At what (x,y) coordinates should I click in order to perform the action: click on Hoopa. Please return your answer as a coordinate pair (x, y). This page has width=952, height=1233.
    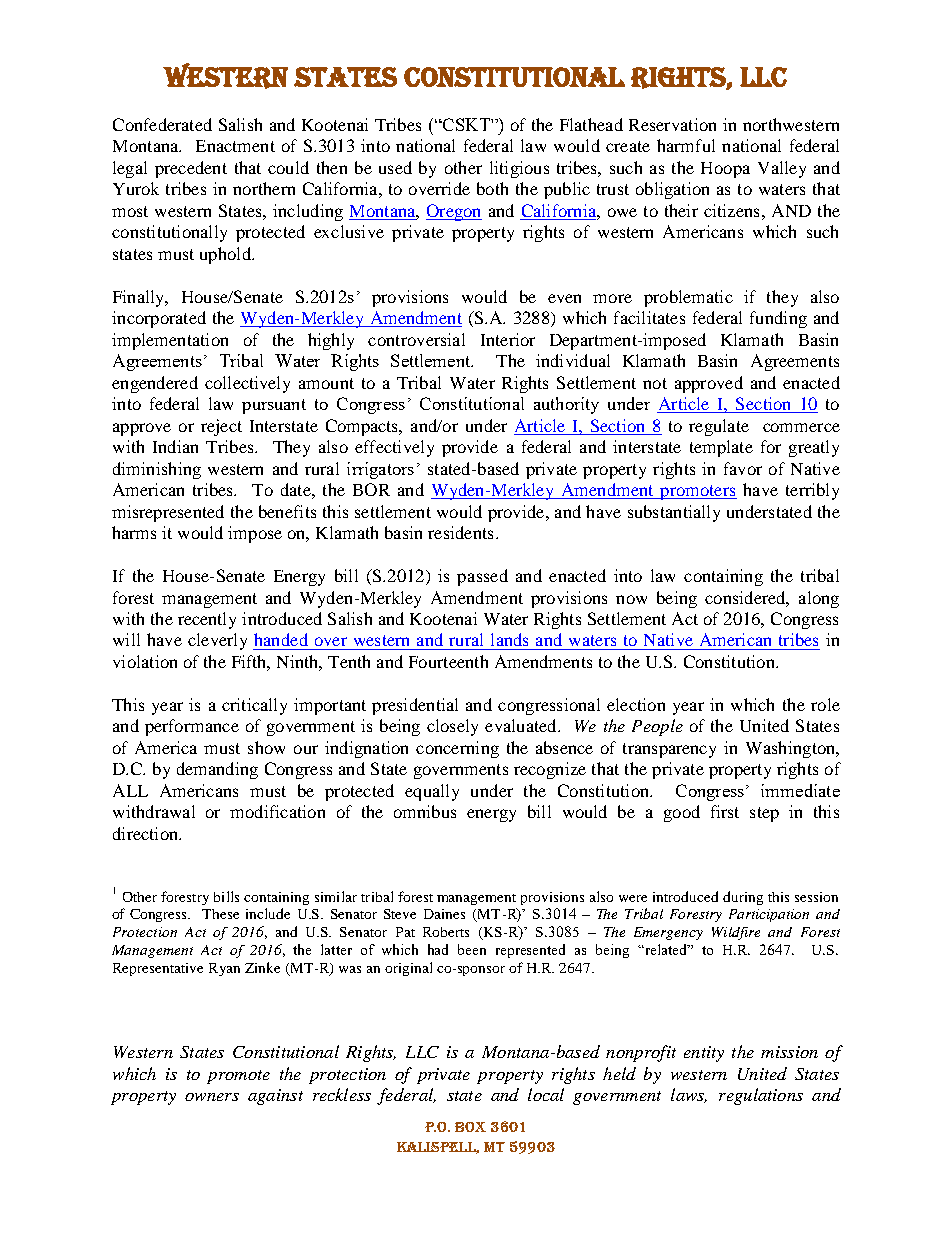
    Looking at the image, I should click on (725, 170).
